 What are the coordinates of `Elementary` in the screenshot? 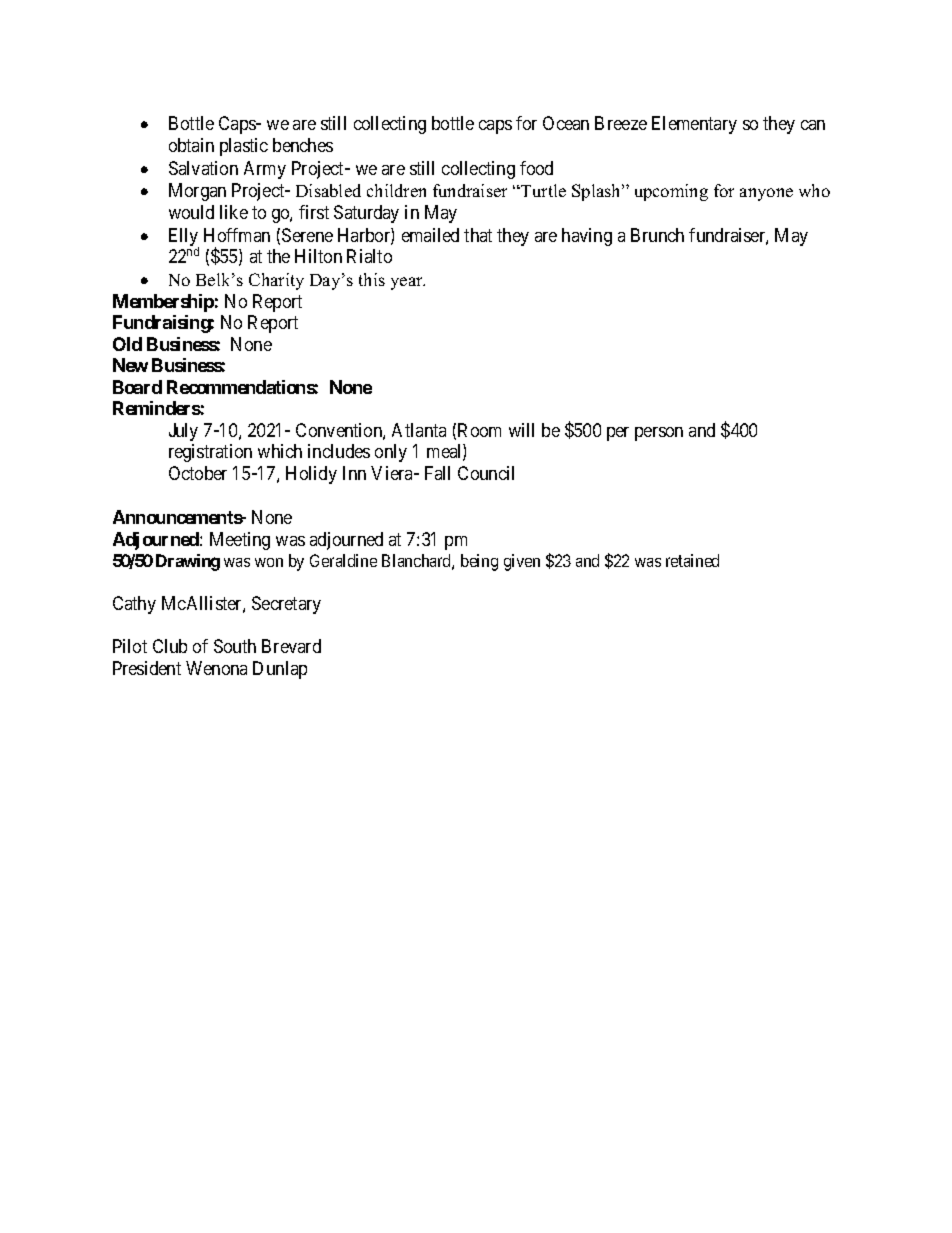 It's located at (694, 125).
